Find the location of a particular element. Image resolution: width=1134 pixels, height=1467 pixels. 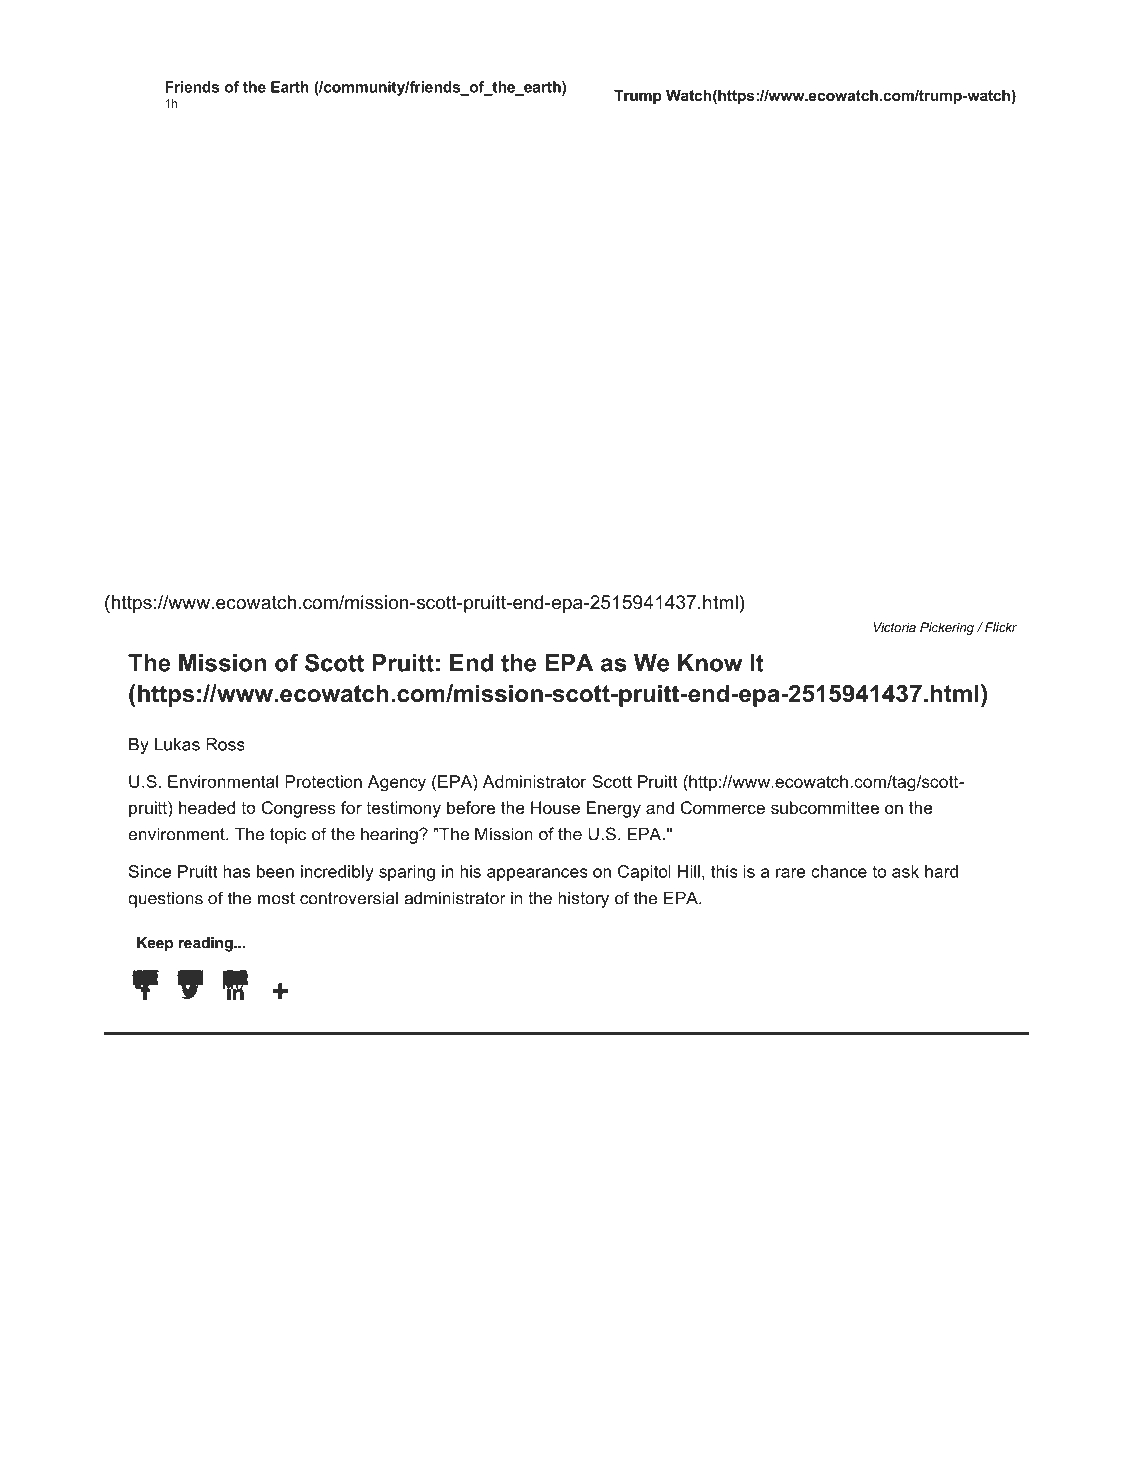

bel is located at coordinates (145, 978).
